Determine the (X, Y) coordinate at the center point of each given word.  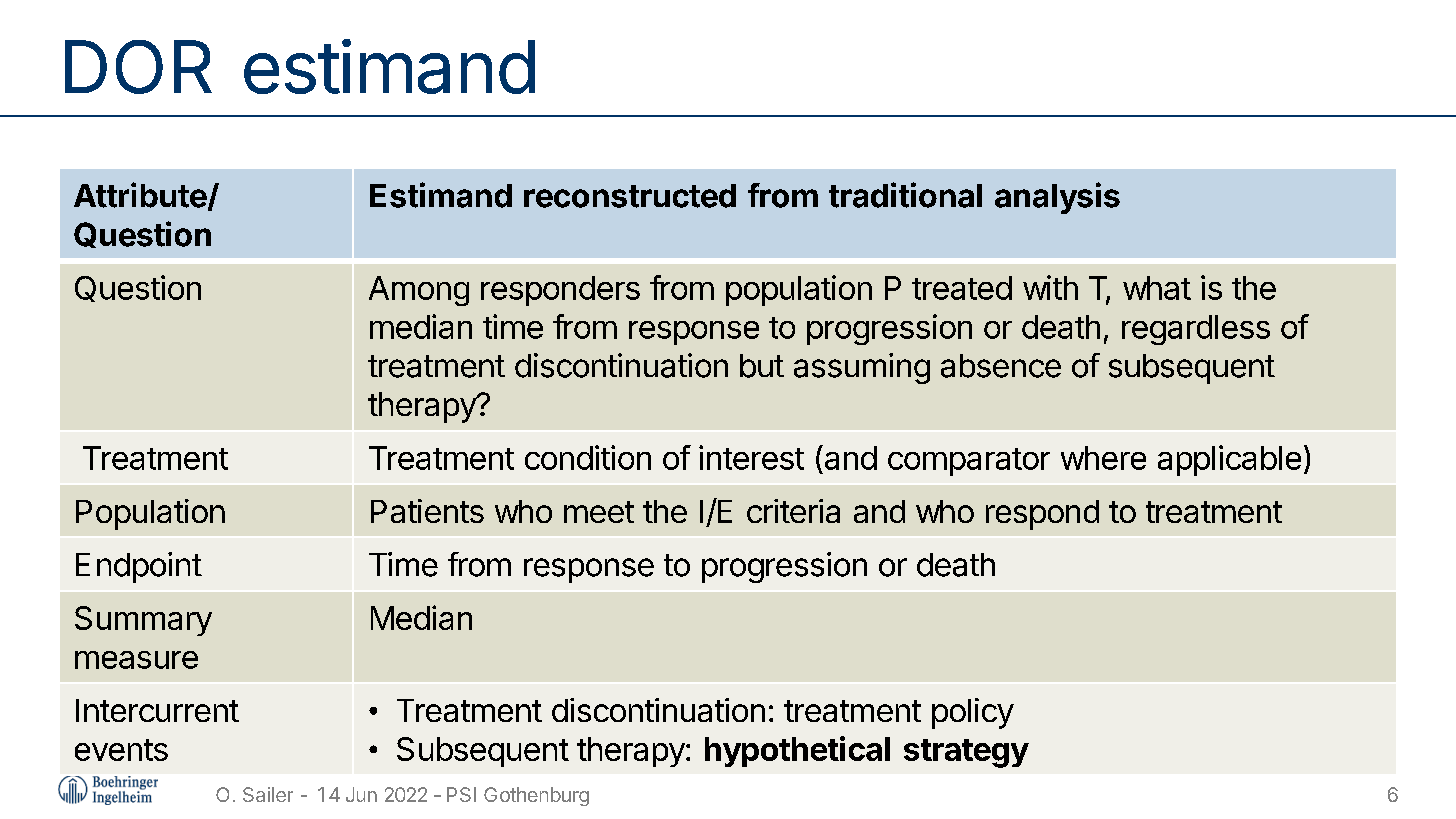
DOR (138, 67)
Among (419, 291)
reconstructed (630, 196)
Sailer (268, 794)
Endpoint (139, 567)
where (1103, 458)
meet (599, 512)
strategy (966, 753)
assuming (862, 368)
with (1050, 287)
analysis (1057, 198)
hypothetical (797, 751)
